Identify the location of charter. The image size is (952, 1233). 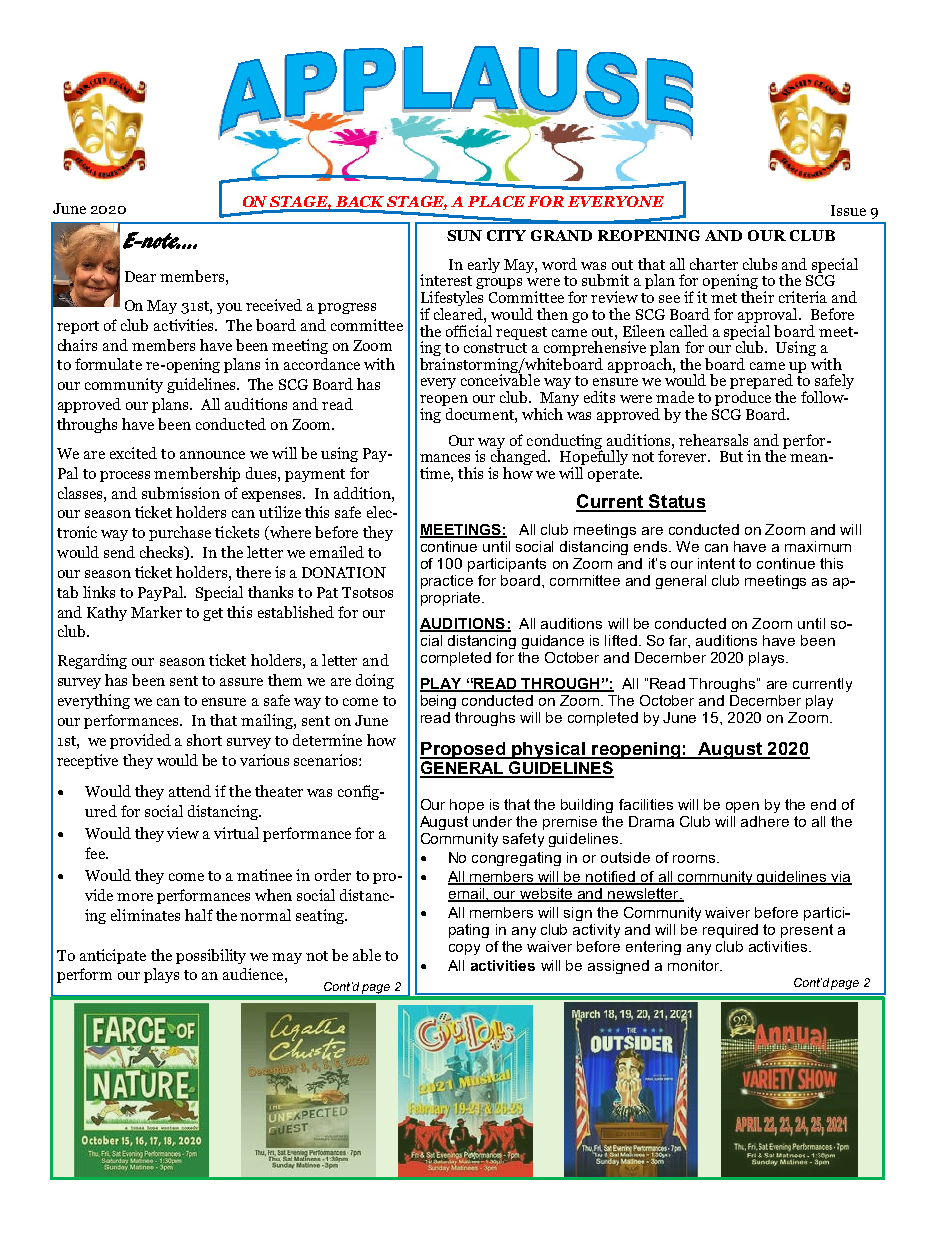
(714, 264).
